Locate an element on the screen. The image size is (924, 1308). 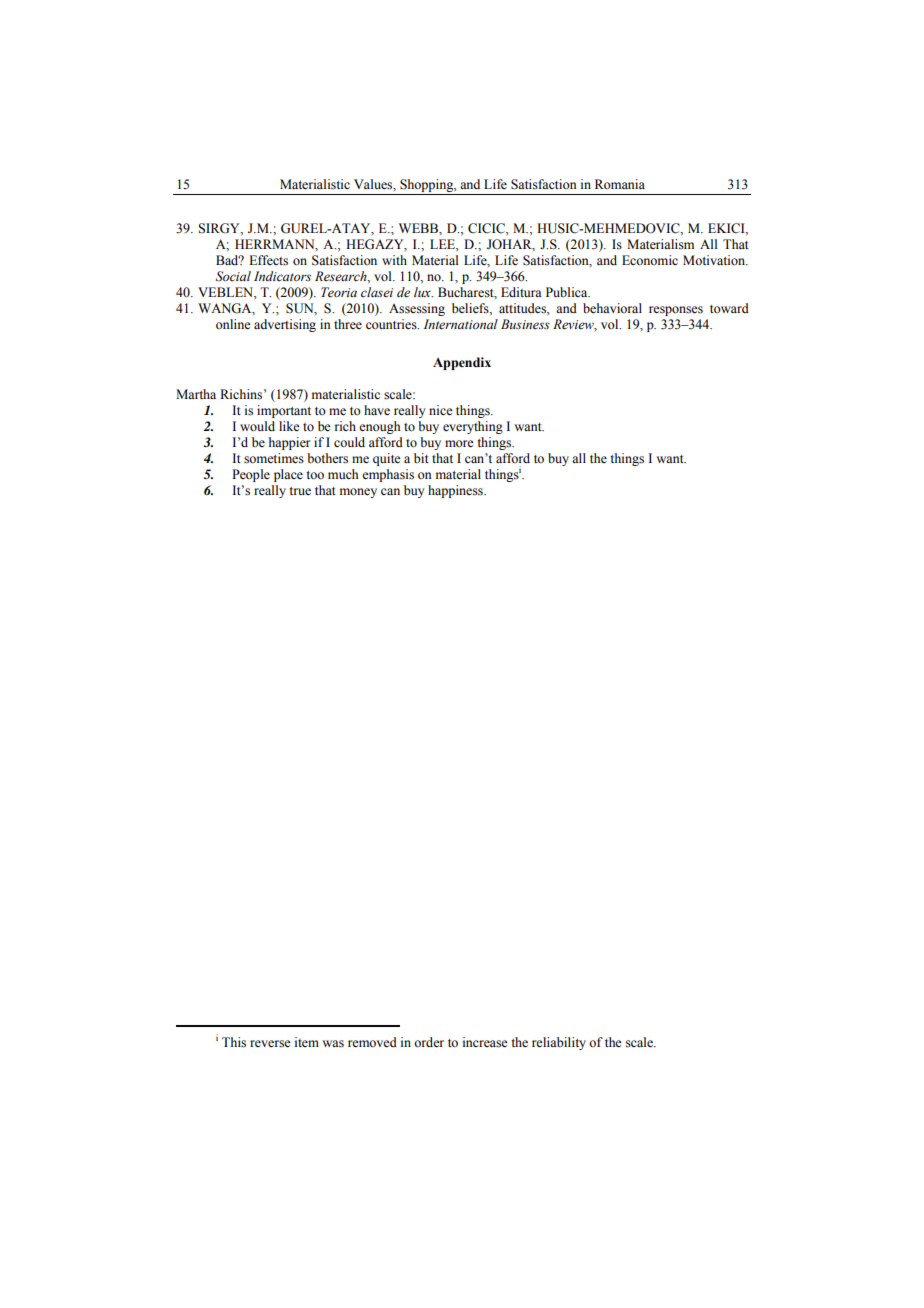
more is located at coordinates (459, 443).
